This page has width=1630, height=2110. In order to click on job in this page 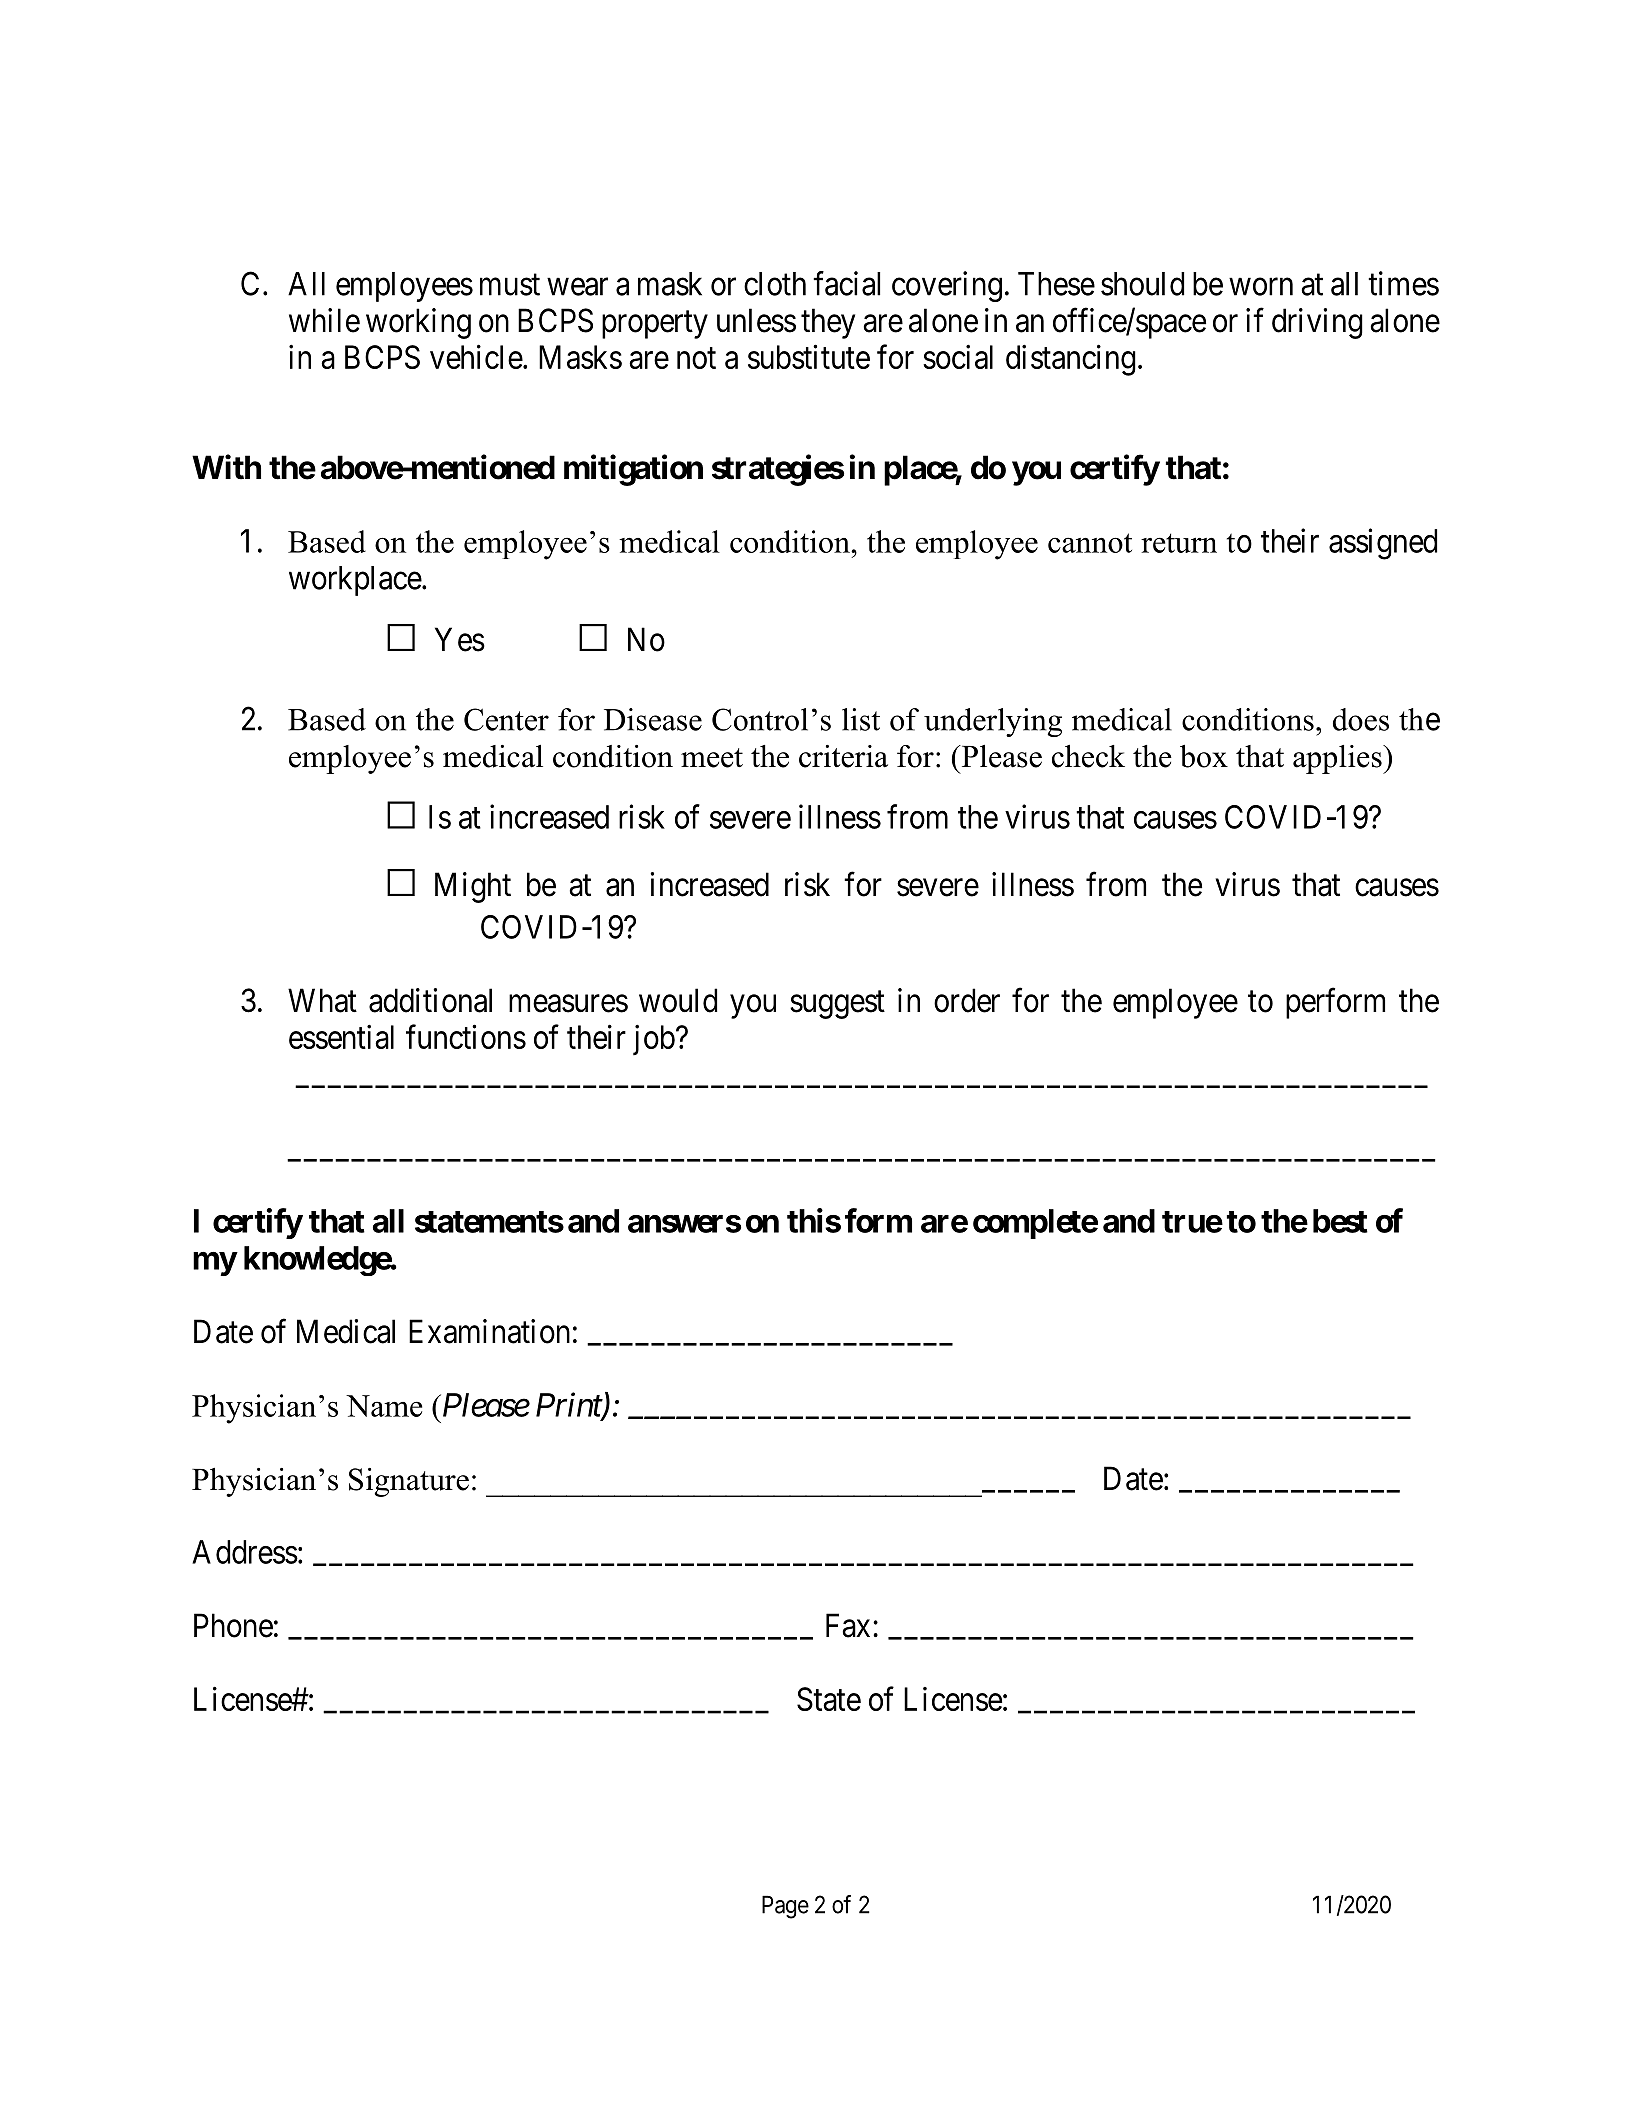, I will do `click(654, 1040)`.
